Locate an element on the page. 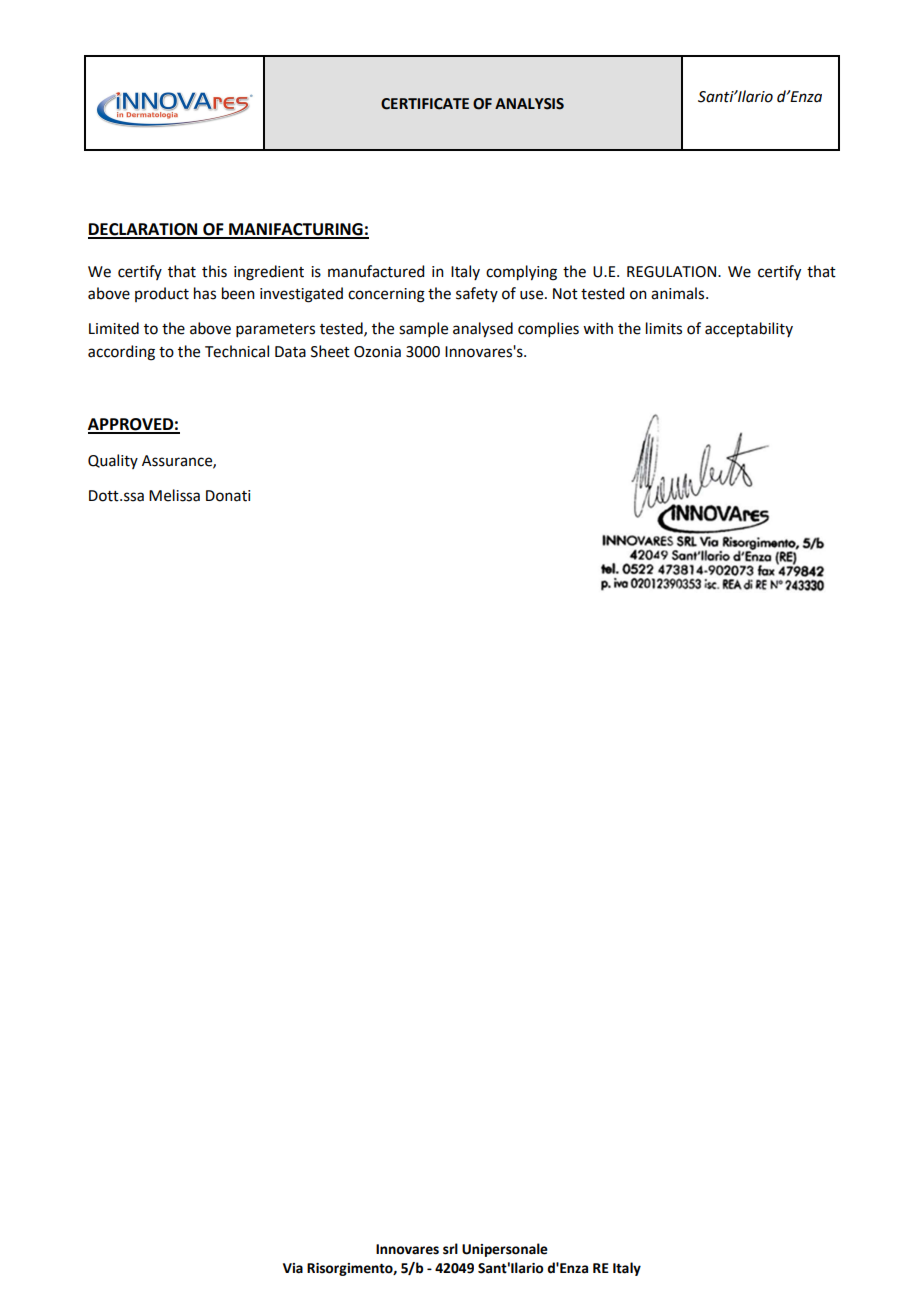  acceptability is located at coordinates (749, 330).
